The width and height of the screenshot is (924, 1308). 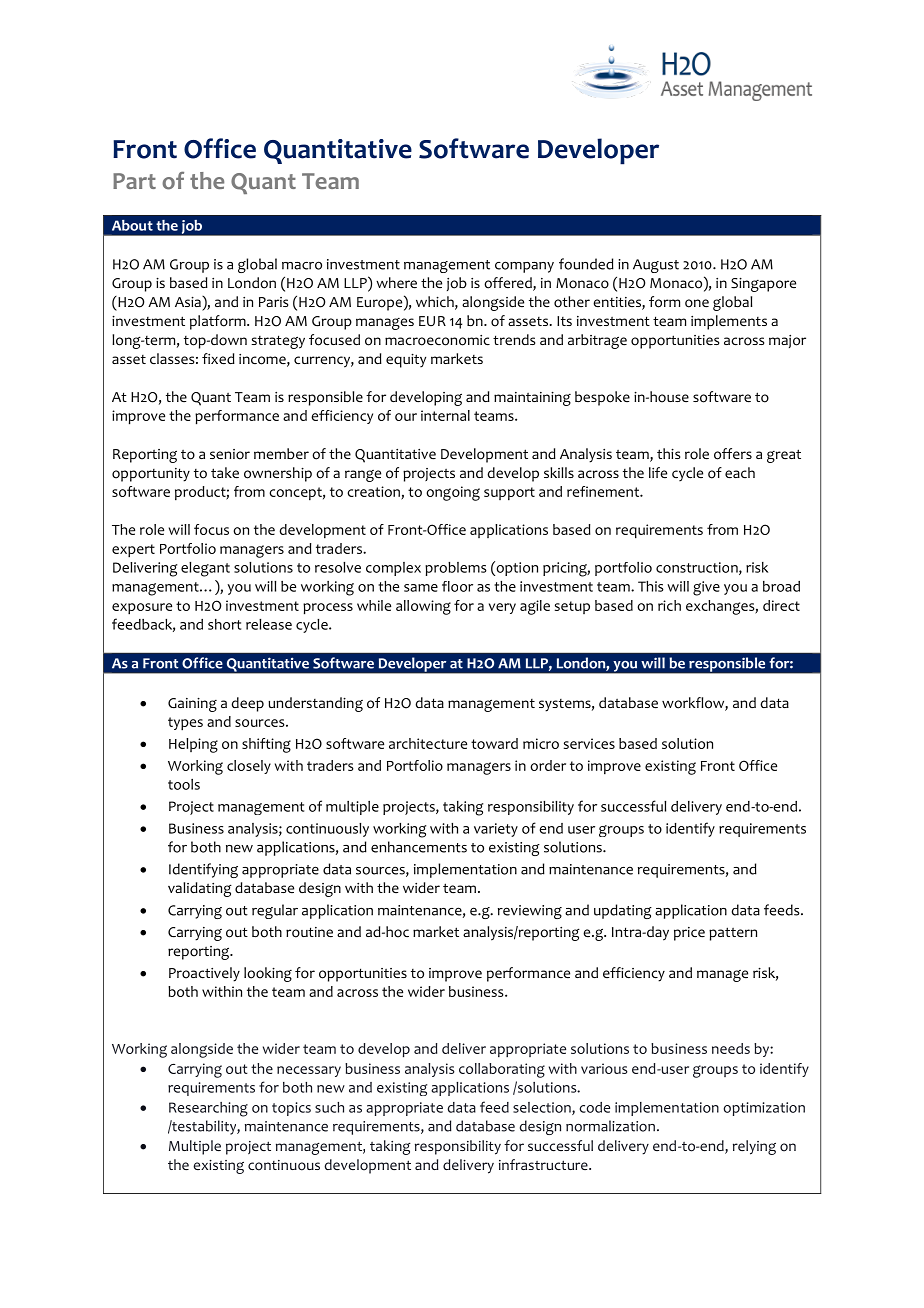 I want to click on company, so click(x=524, y=267).
